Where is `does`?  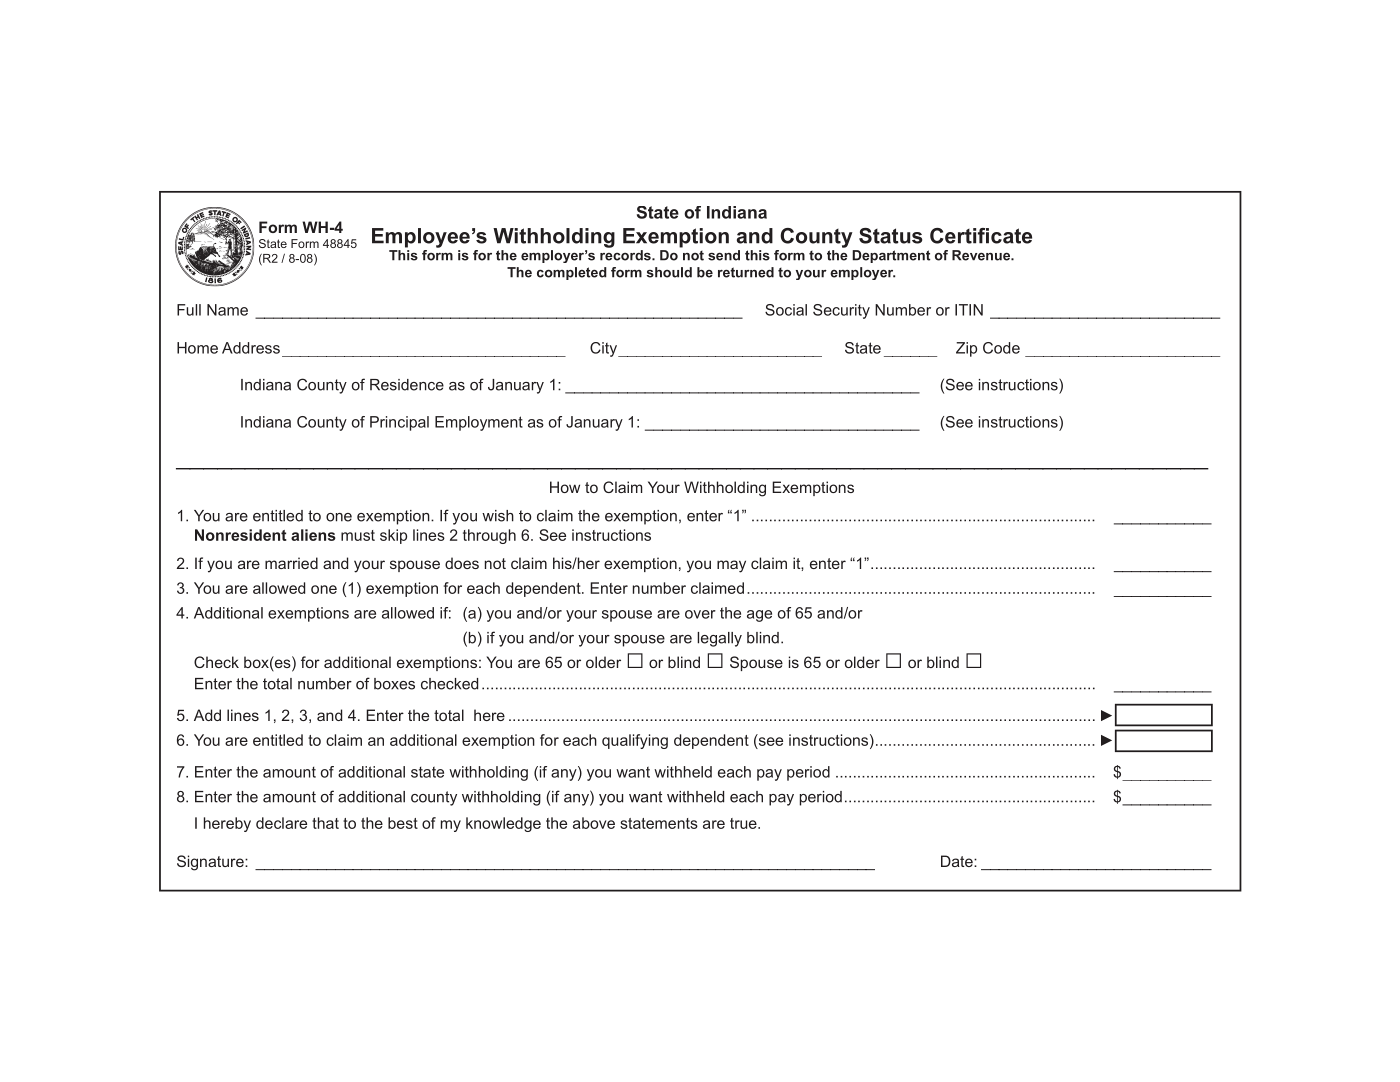 does is located at coordinates (462, 563).
